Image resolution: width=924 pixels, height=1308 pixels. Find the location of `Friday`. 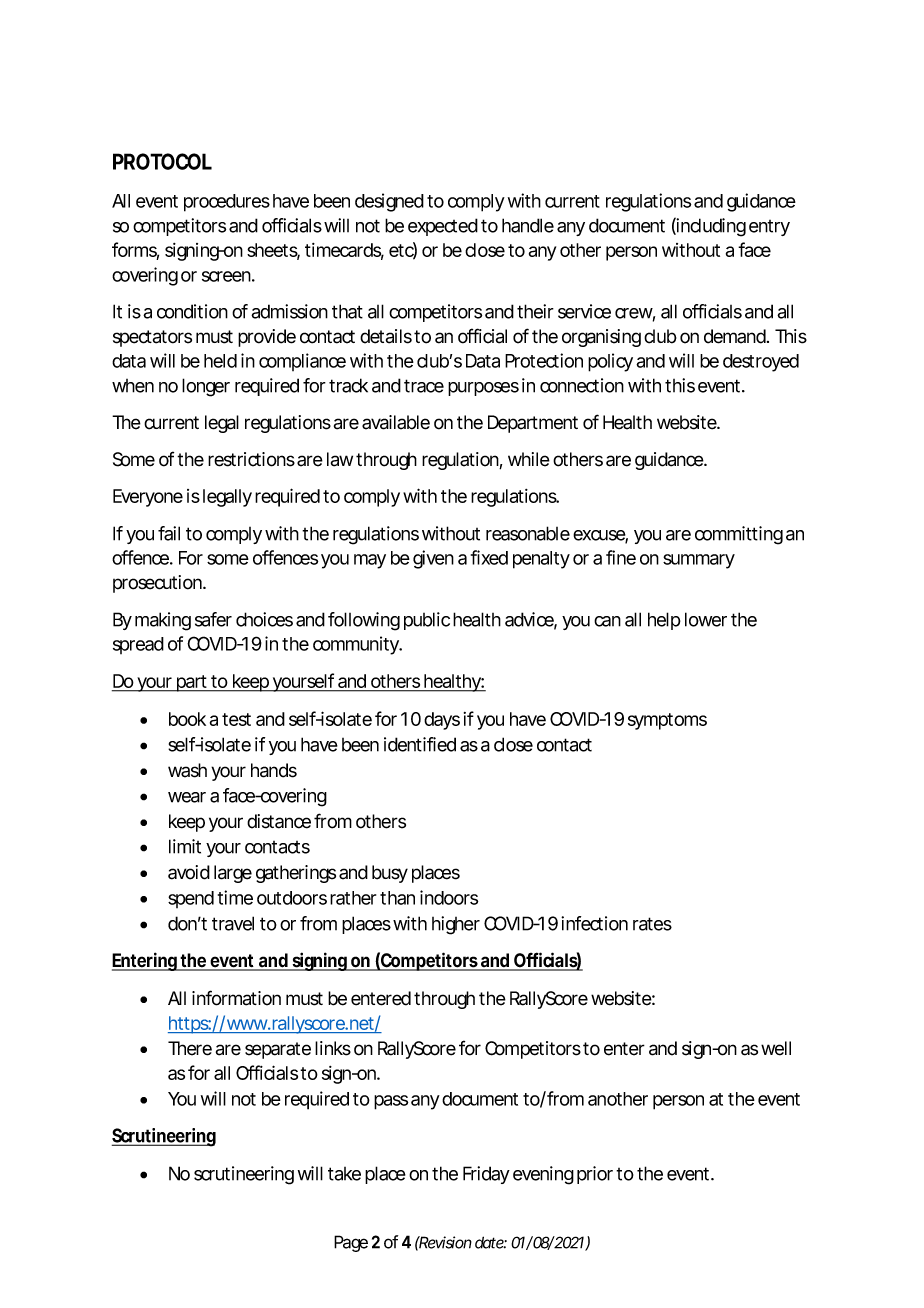

Friday is located at coordinates (486, 1175).
